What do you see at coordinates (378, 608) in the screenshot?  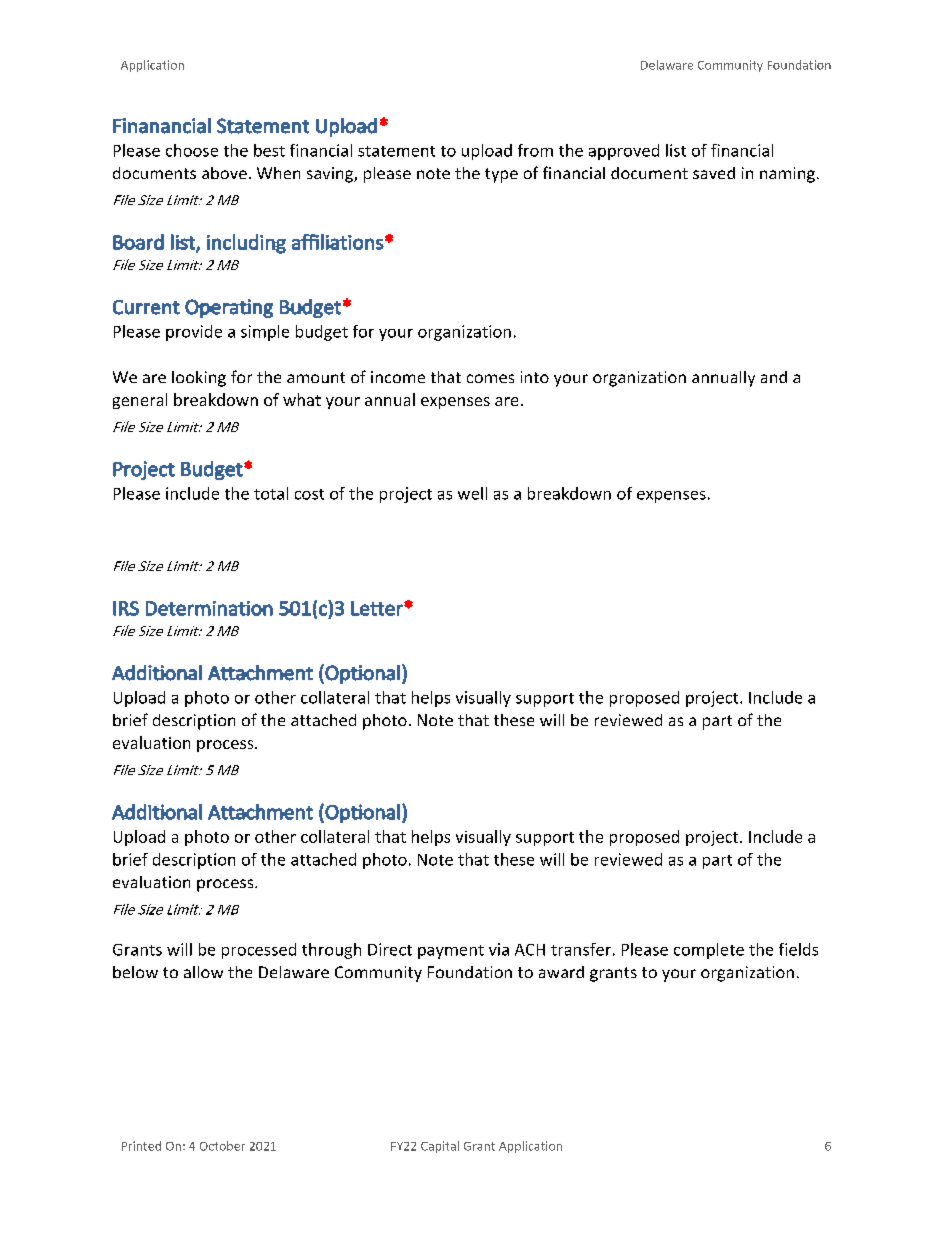 I see `Letter` at bounding box center [378, 608].
